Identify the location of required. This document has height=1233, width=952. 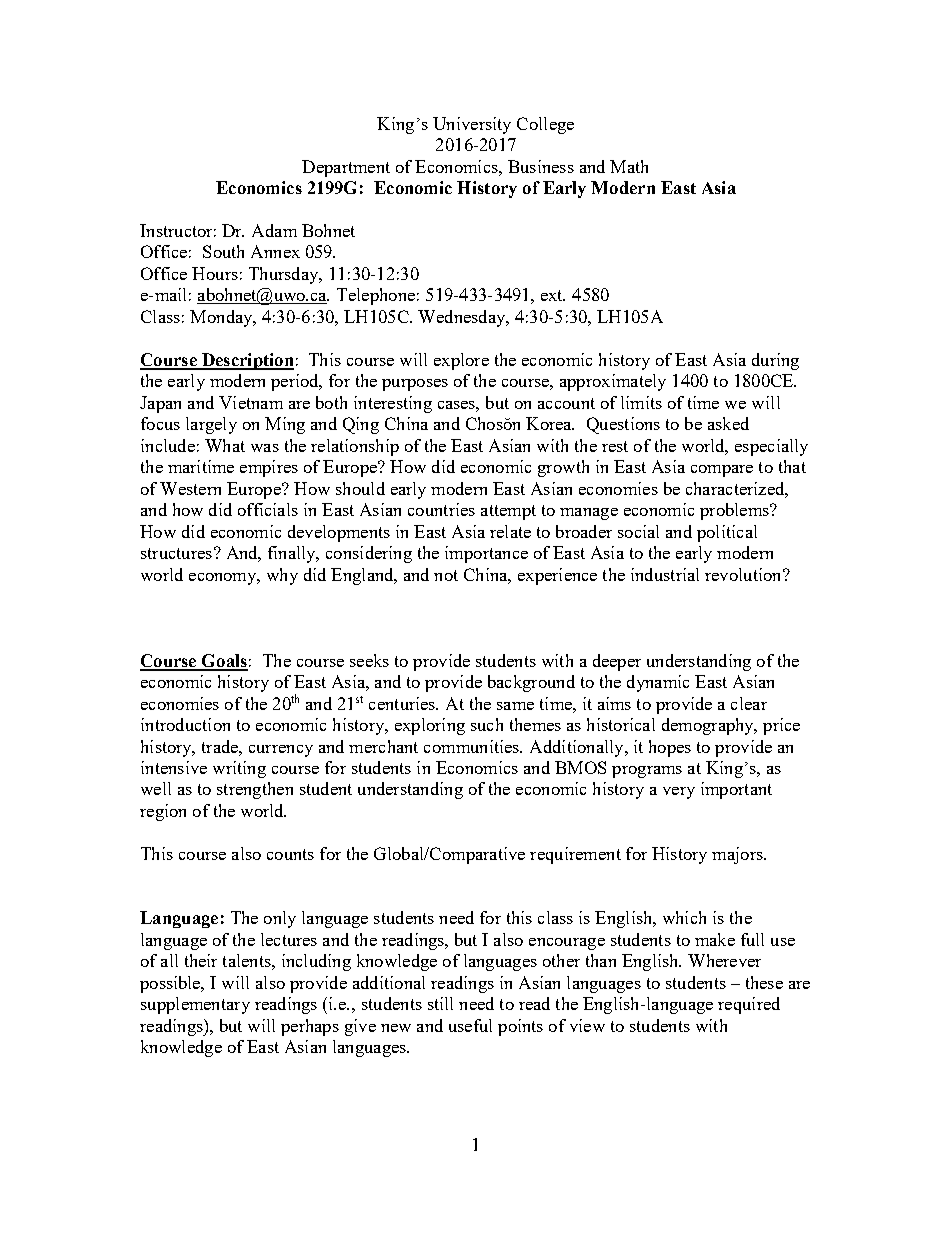
(749, 1005).
